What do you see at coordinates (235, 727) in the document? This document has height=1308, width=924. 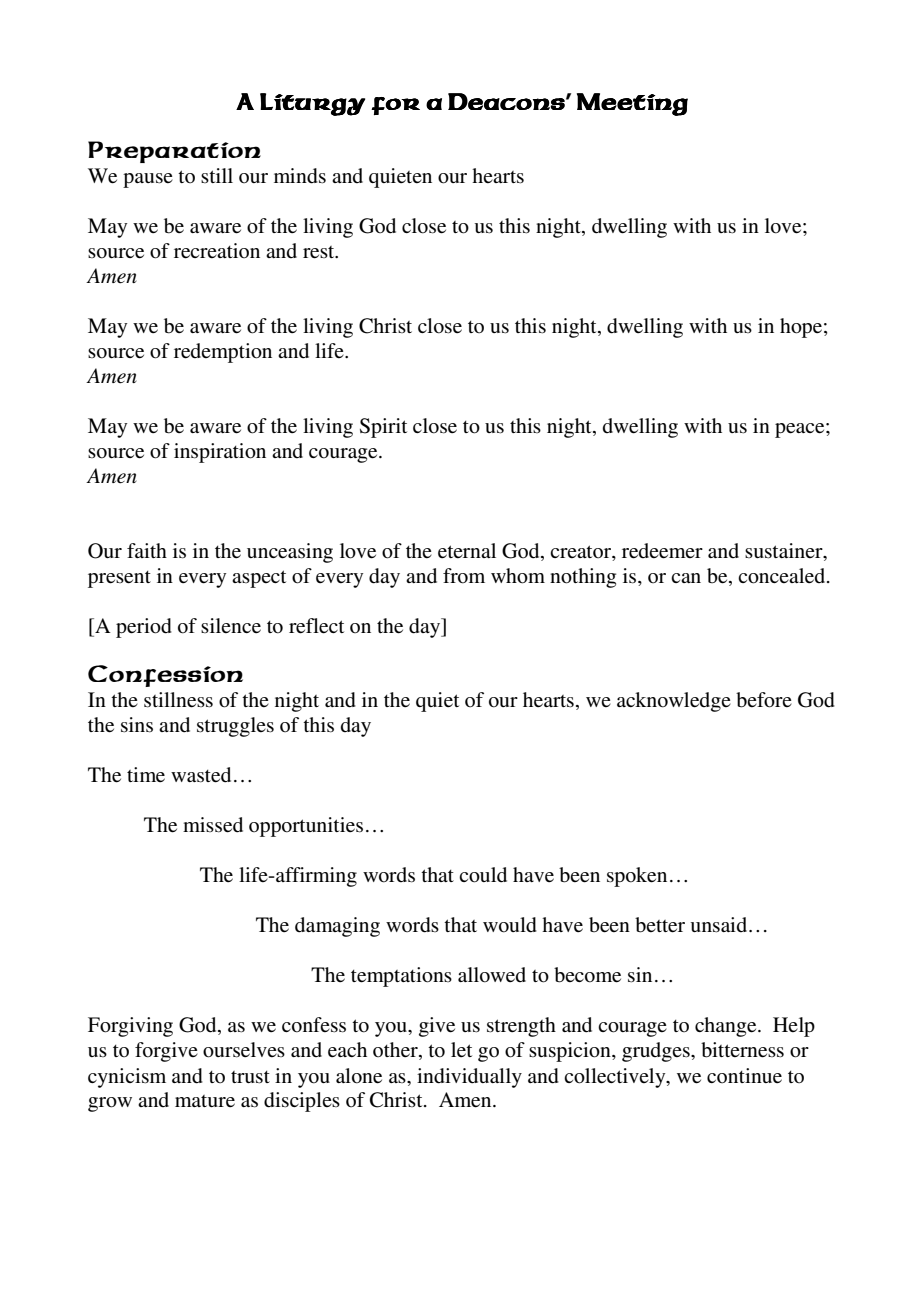 I see `struggles` at bounding box center [235, 727].
